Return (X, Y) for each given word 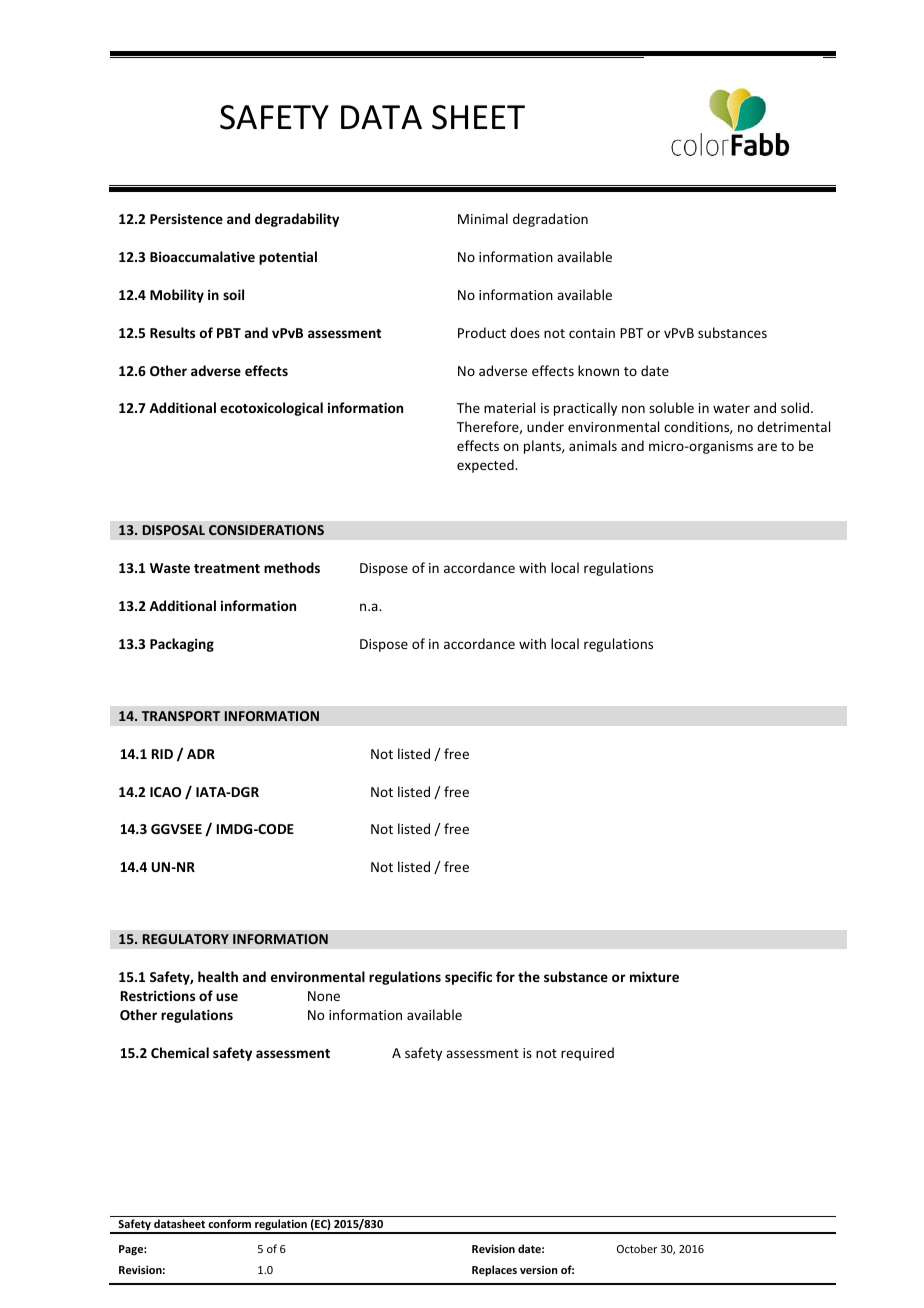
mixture (654, 976)
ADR (201, 754)
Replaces (494, 1271)
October (637, 1248)
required (587, 1054)
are (767, 447)
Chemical (180, 1052)
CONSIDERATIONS (266, 530)
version (539, 1270)
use (227, 997)
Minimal (483, 218)
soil (233, 294)
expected (486, 466)
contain (592, 333)
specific (468, 978)
